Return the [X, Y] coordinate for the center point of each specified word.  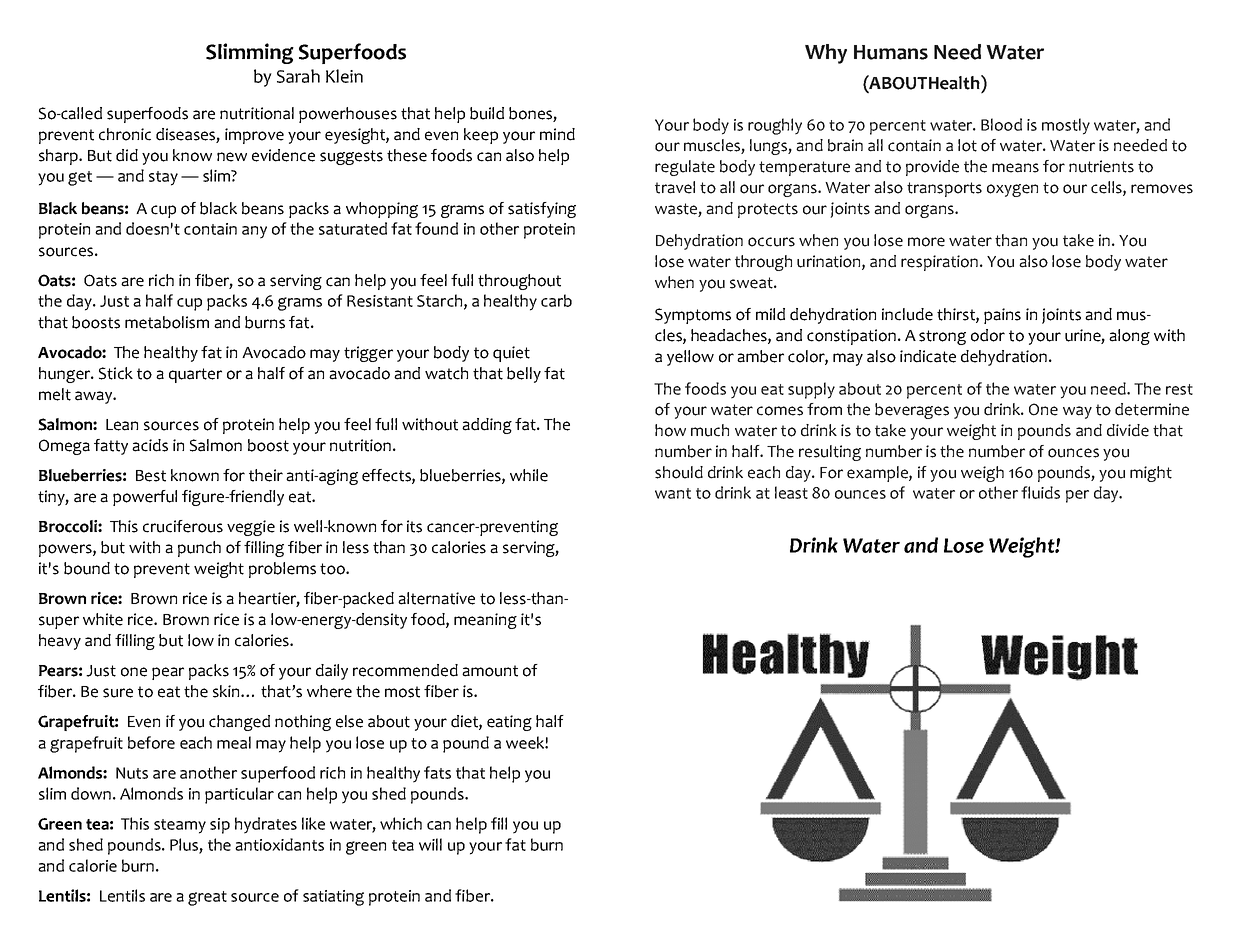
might [1151, 474]
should [679, 472]
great [207, 898]
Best [151, 476]
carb [556, 300]
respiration [941, 263]
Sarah [298, 76]
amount [490, 671]
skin [227, 691]
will [430, 844]
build [487, 113]
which [401, 823]
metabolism [167, 322]
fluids [1040, 492]
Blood [1001, 124]
